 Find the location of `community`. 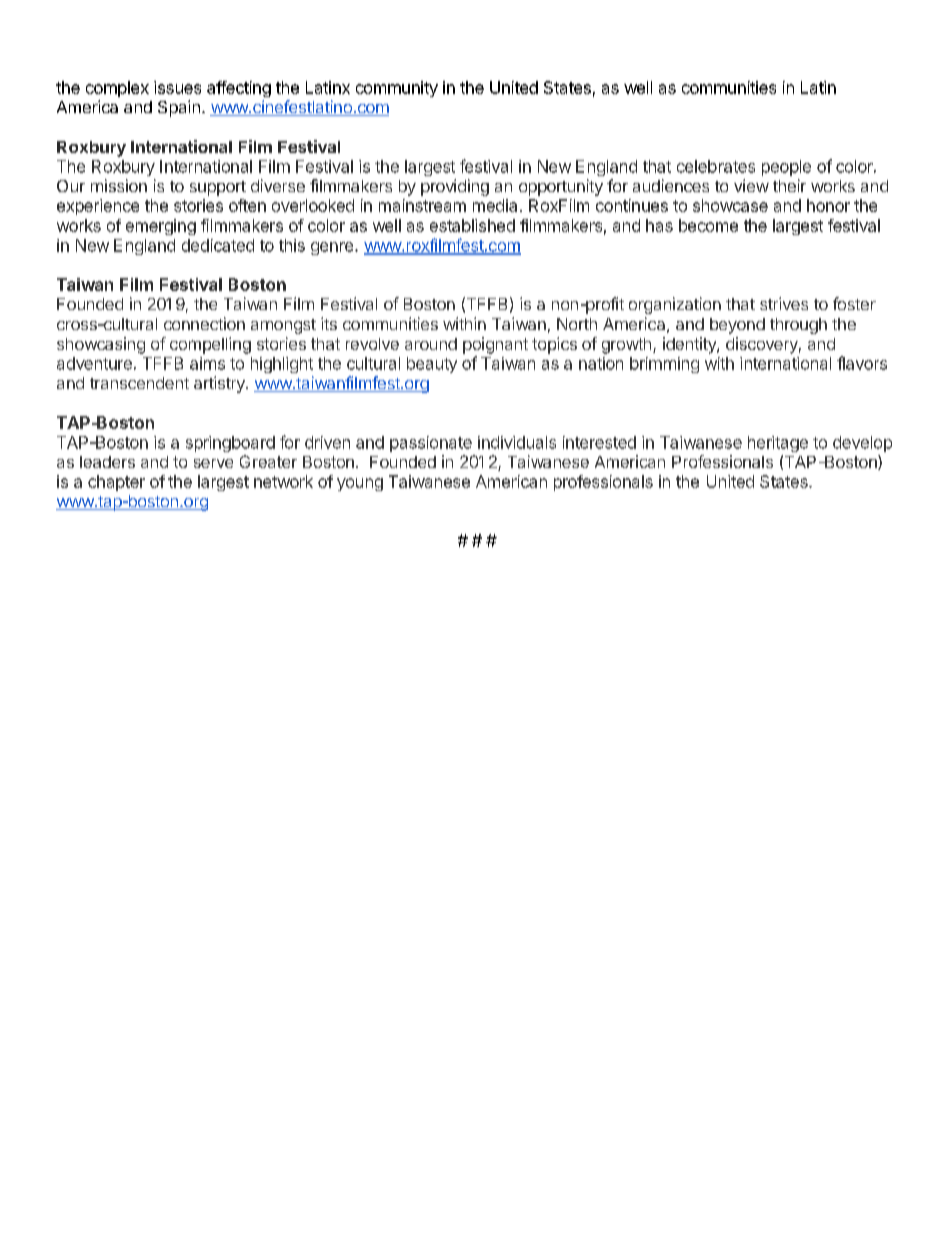

community is located at coordinates (397, 89).
